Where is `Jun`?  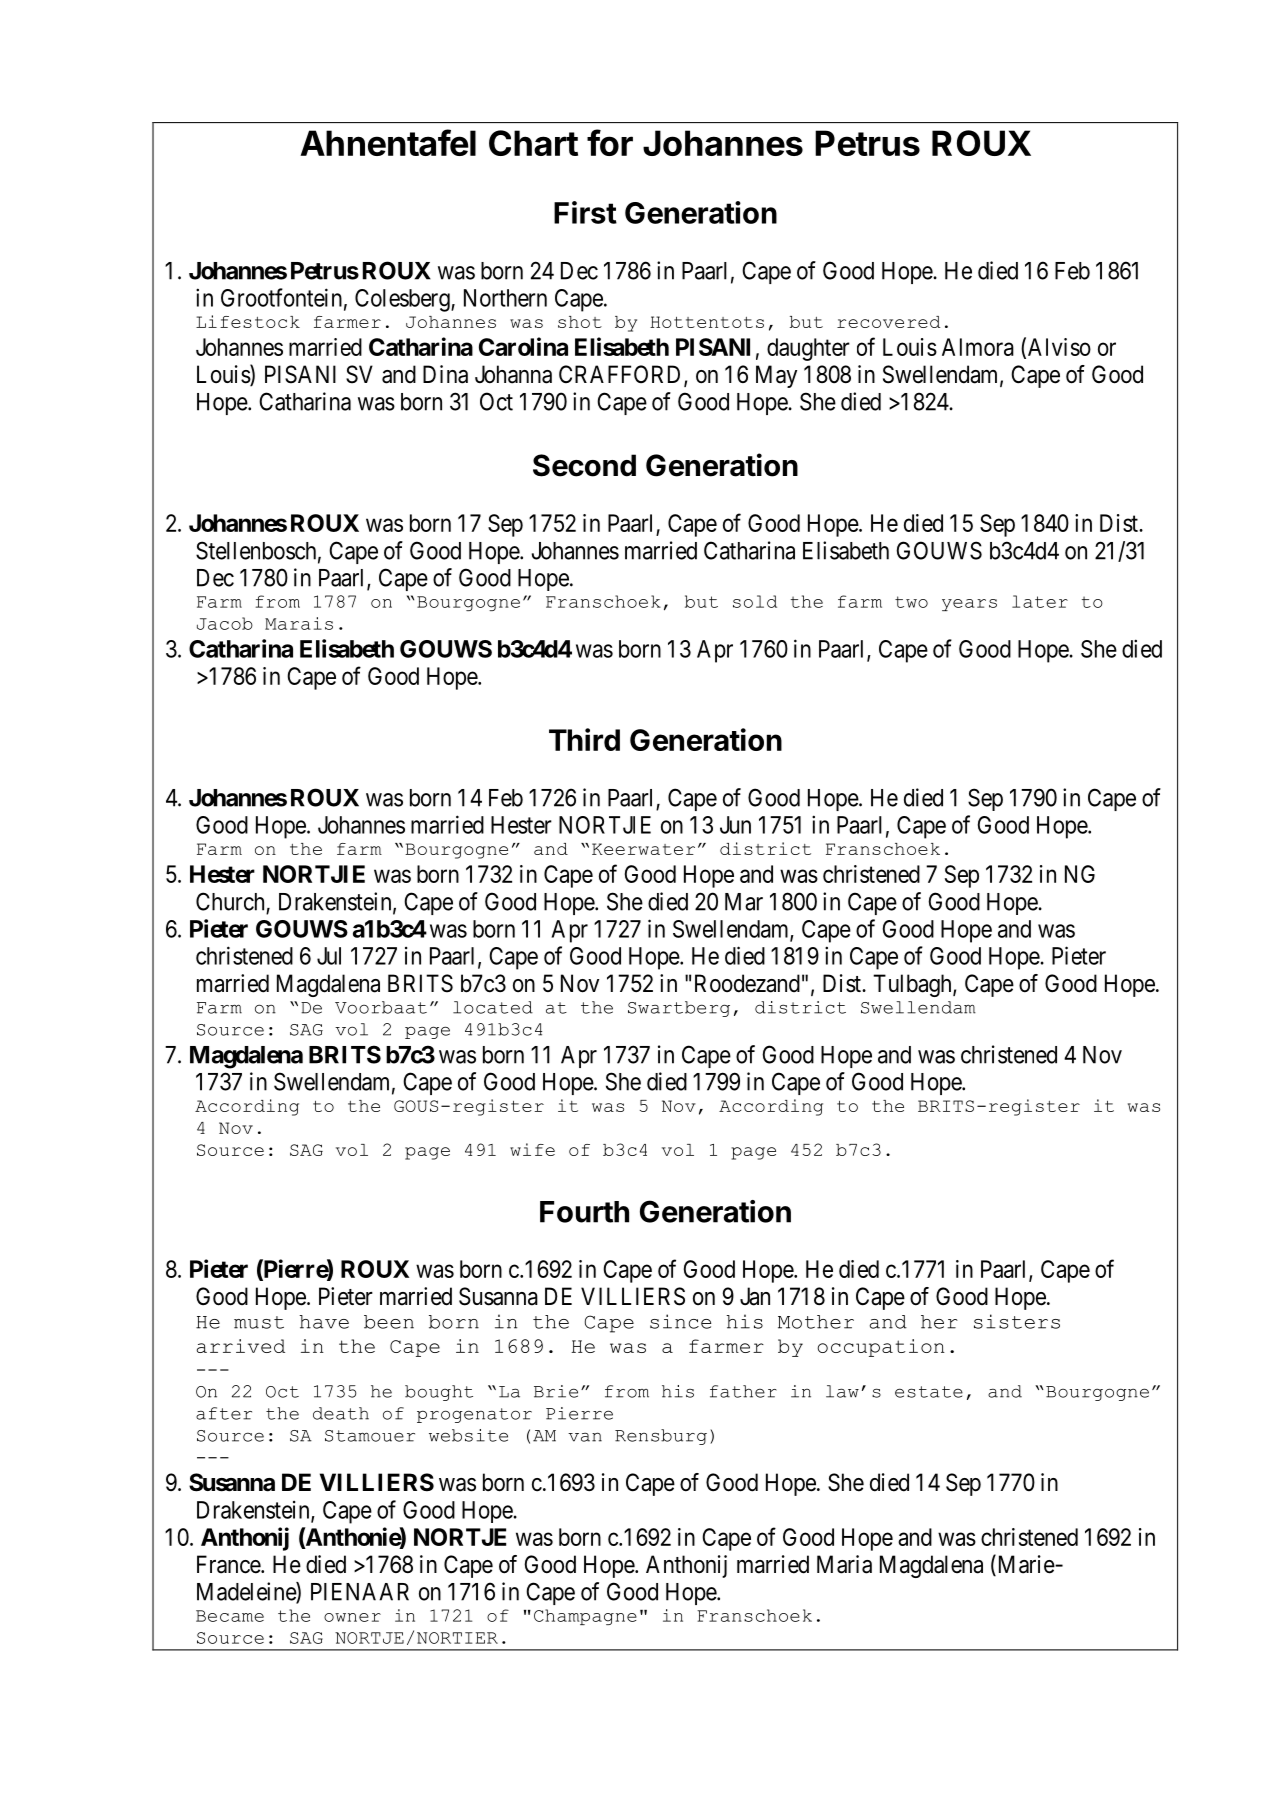
Jun is located at coordinates (735, 825).
